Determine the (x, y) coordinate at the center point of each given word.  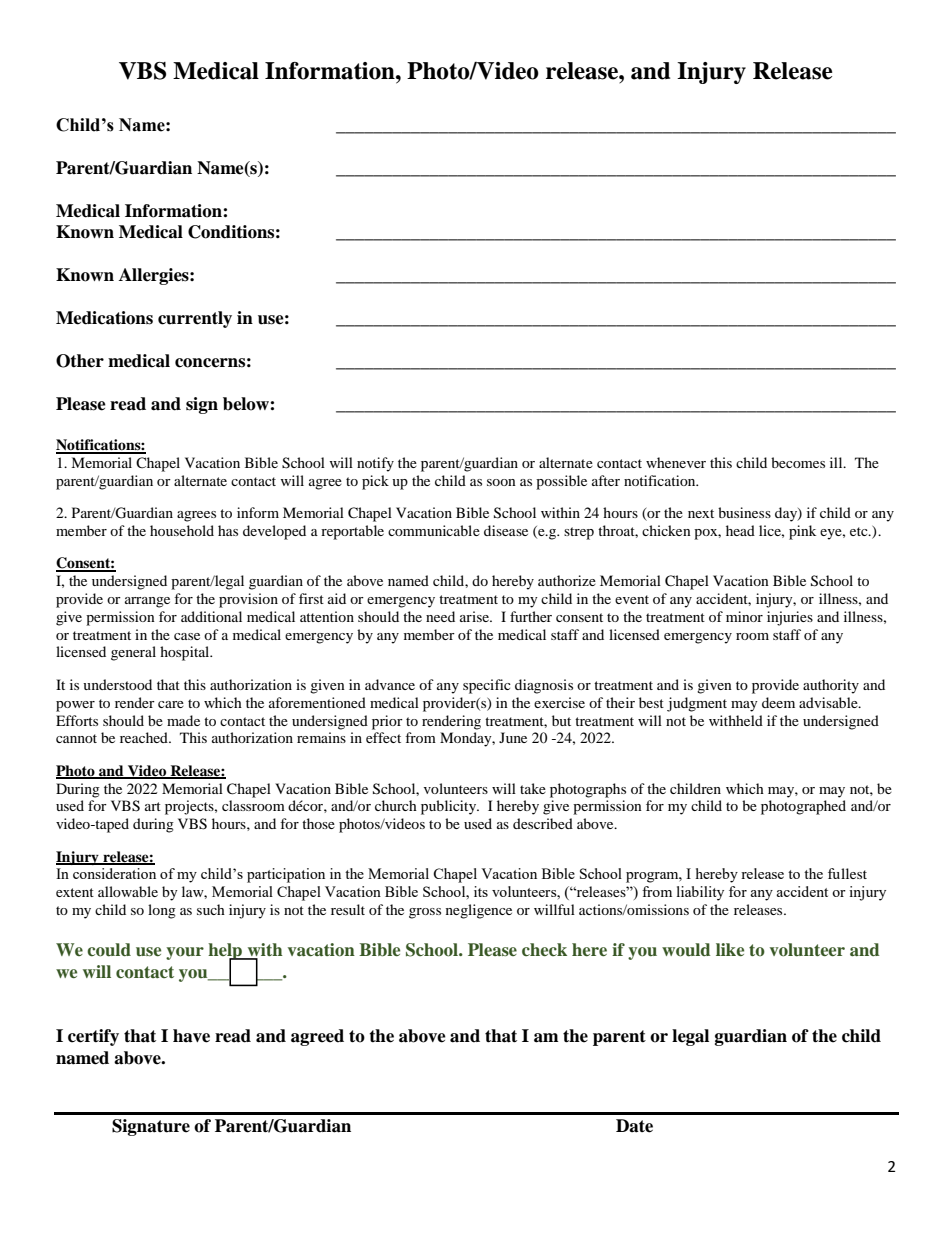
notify (375, 464)
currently (195, 319)
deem (778, 702)
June (513, 737)
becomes (798, 462)
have (191, 1036)
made (183, 720)
